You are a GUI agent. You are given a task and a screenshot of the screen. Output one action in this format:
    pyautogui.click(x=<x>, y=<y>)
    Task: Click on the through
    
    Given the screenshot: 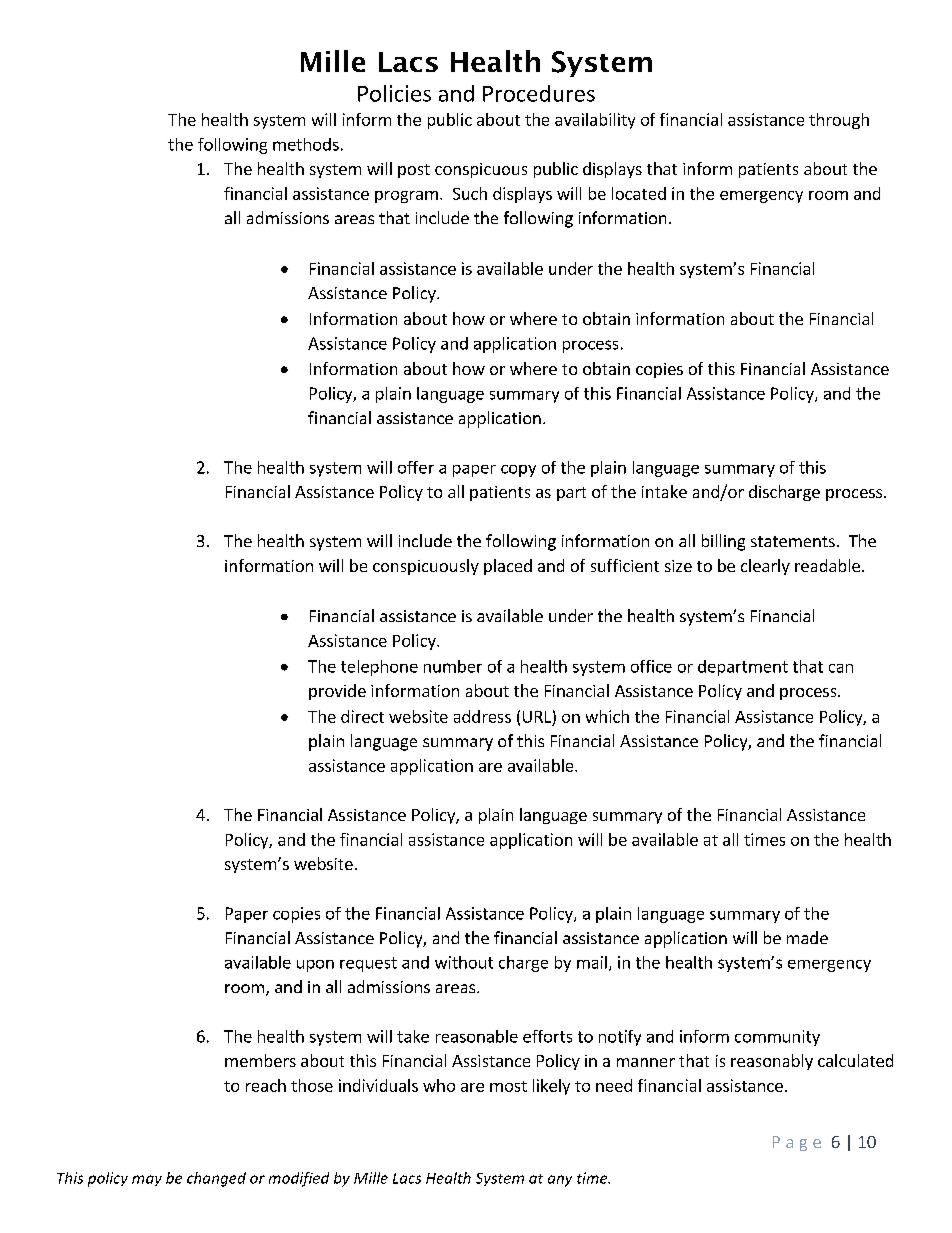 What is the action you would take?
    pyautogui.click(x=839, y=121)
